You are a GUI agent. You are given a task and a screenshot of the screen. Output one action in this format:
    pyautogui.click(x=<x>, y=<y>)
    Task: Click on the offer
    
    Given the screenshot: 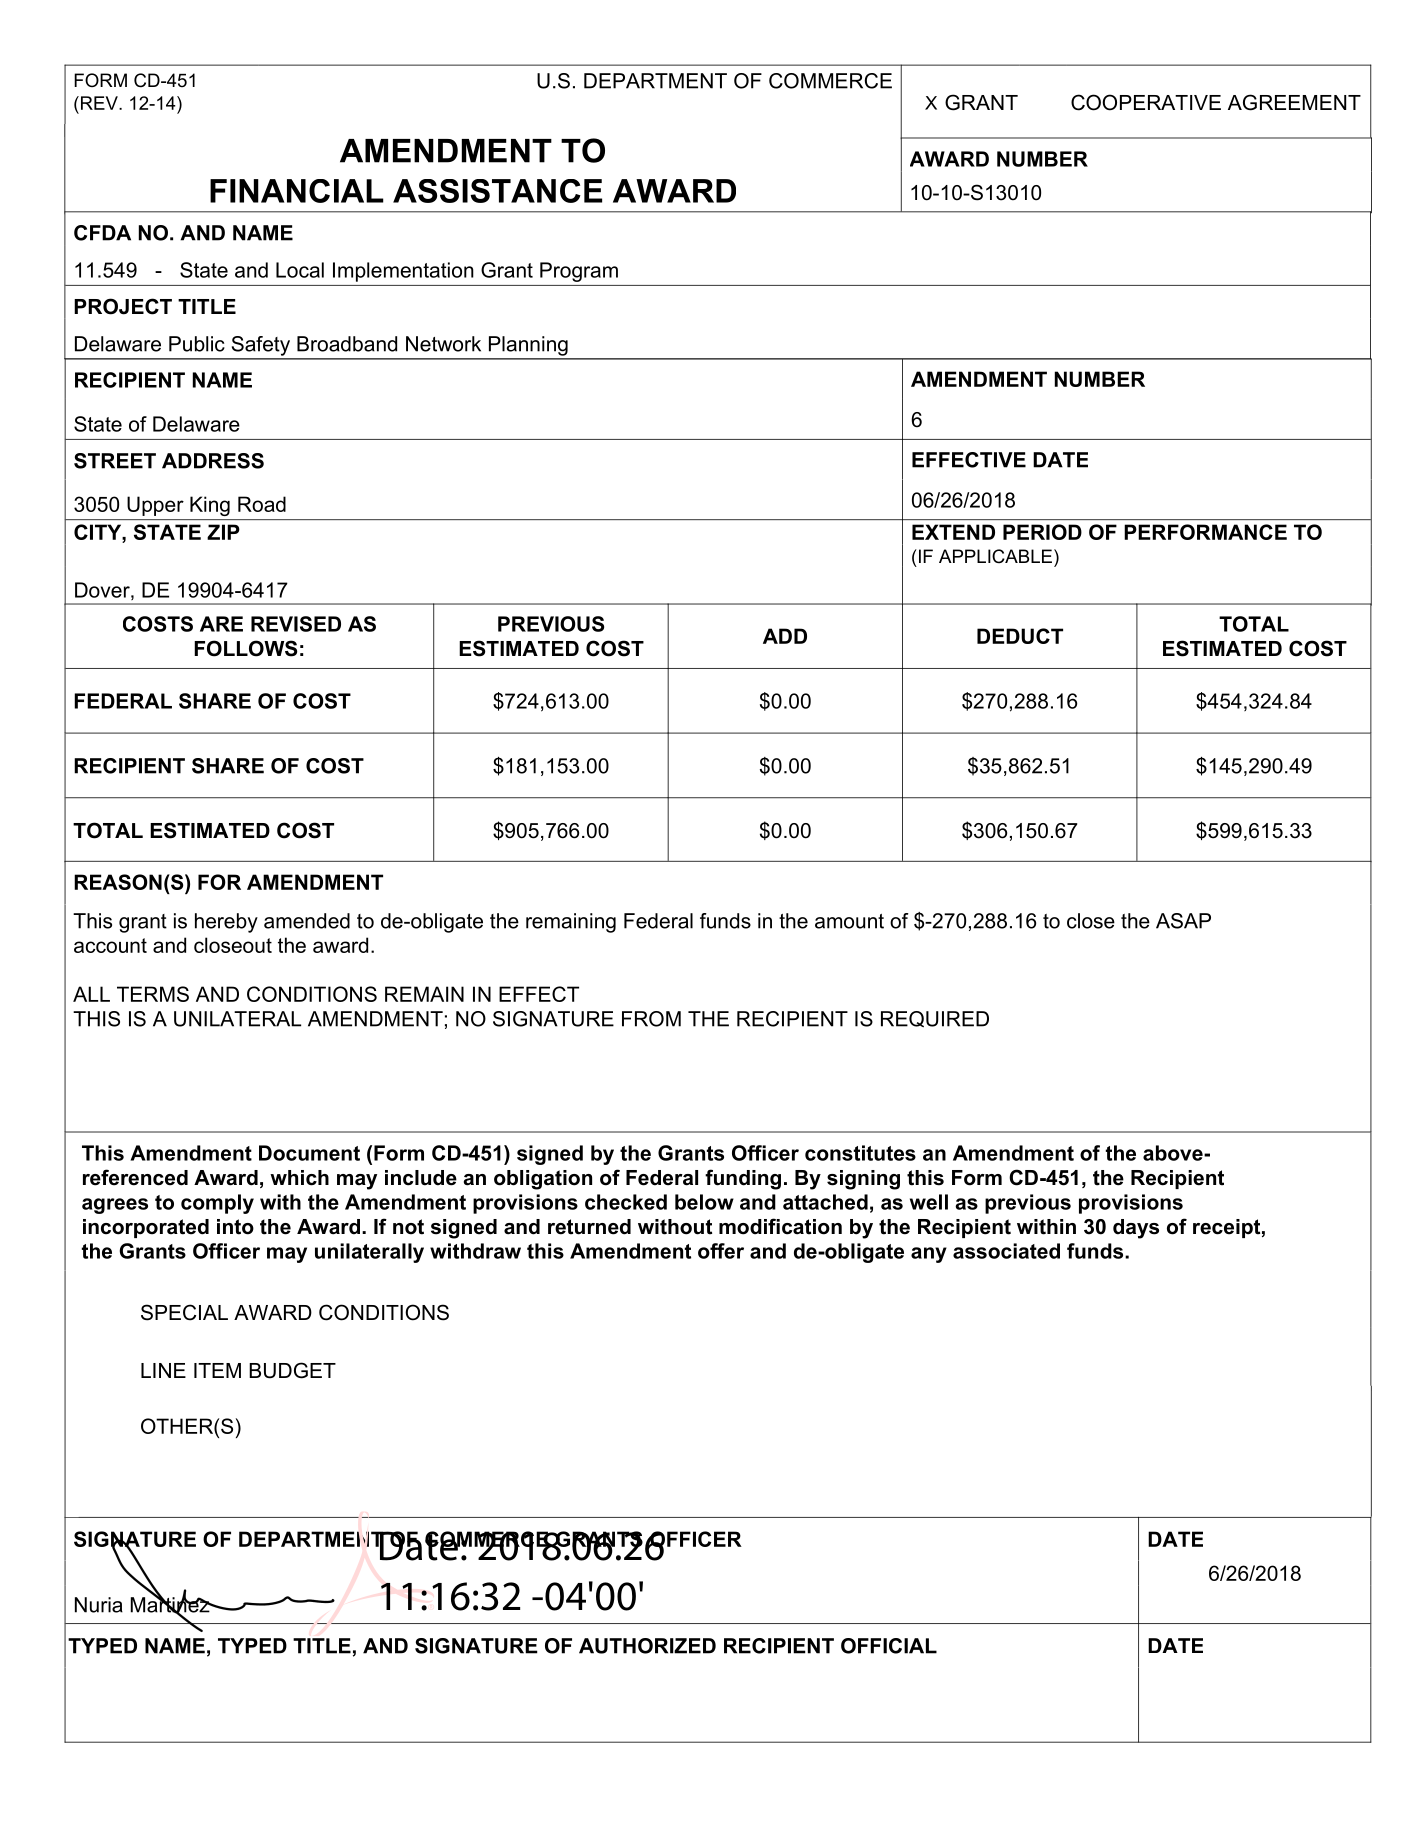 What is the action you would take?
    pyautogui.click(x=721, y=1251)
